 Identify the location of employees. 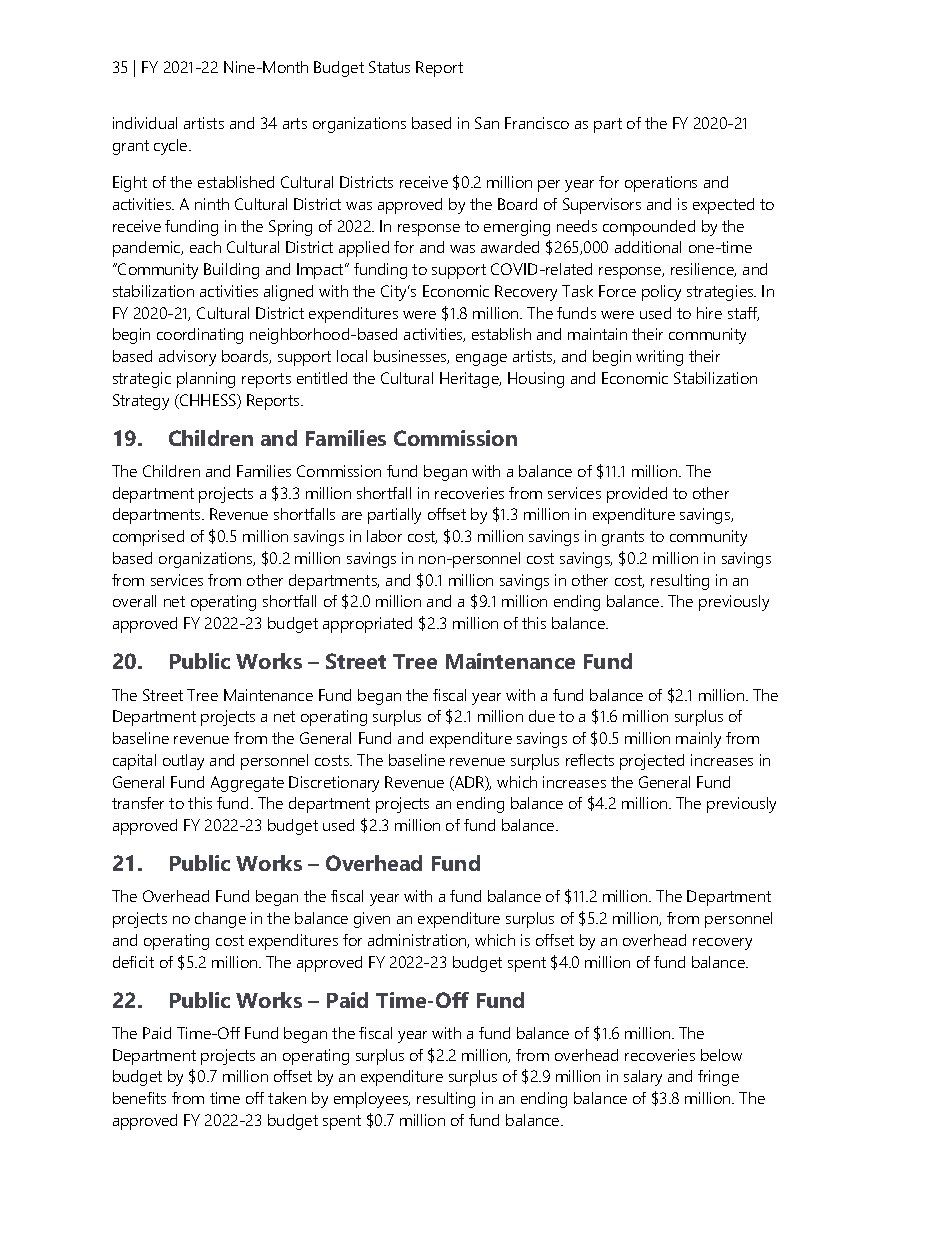
(372, 1100).
